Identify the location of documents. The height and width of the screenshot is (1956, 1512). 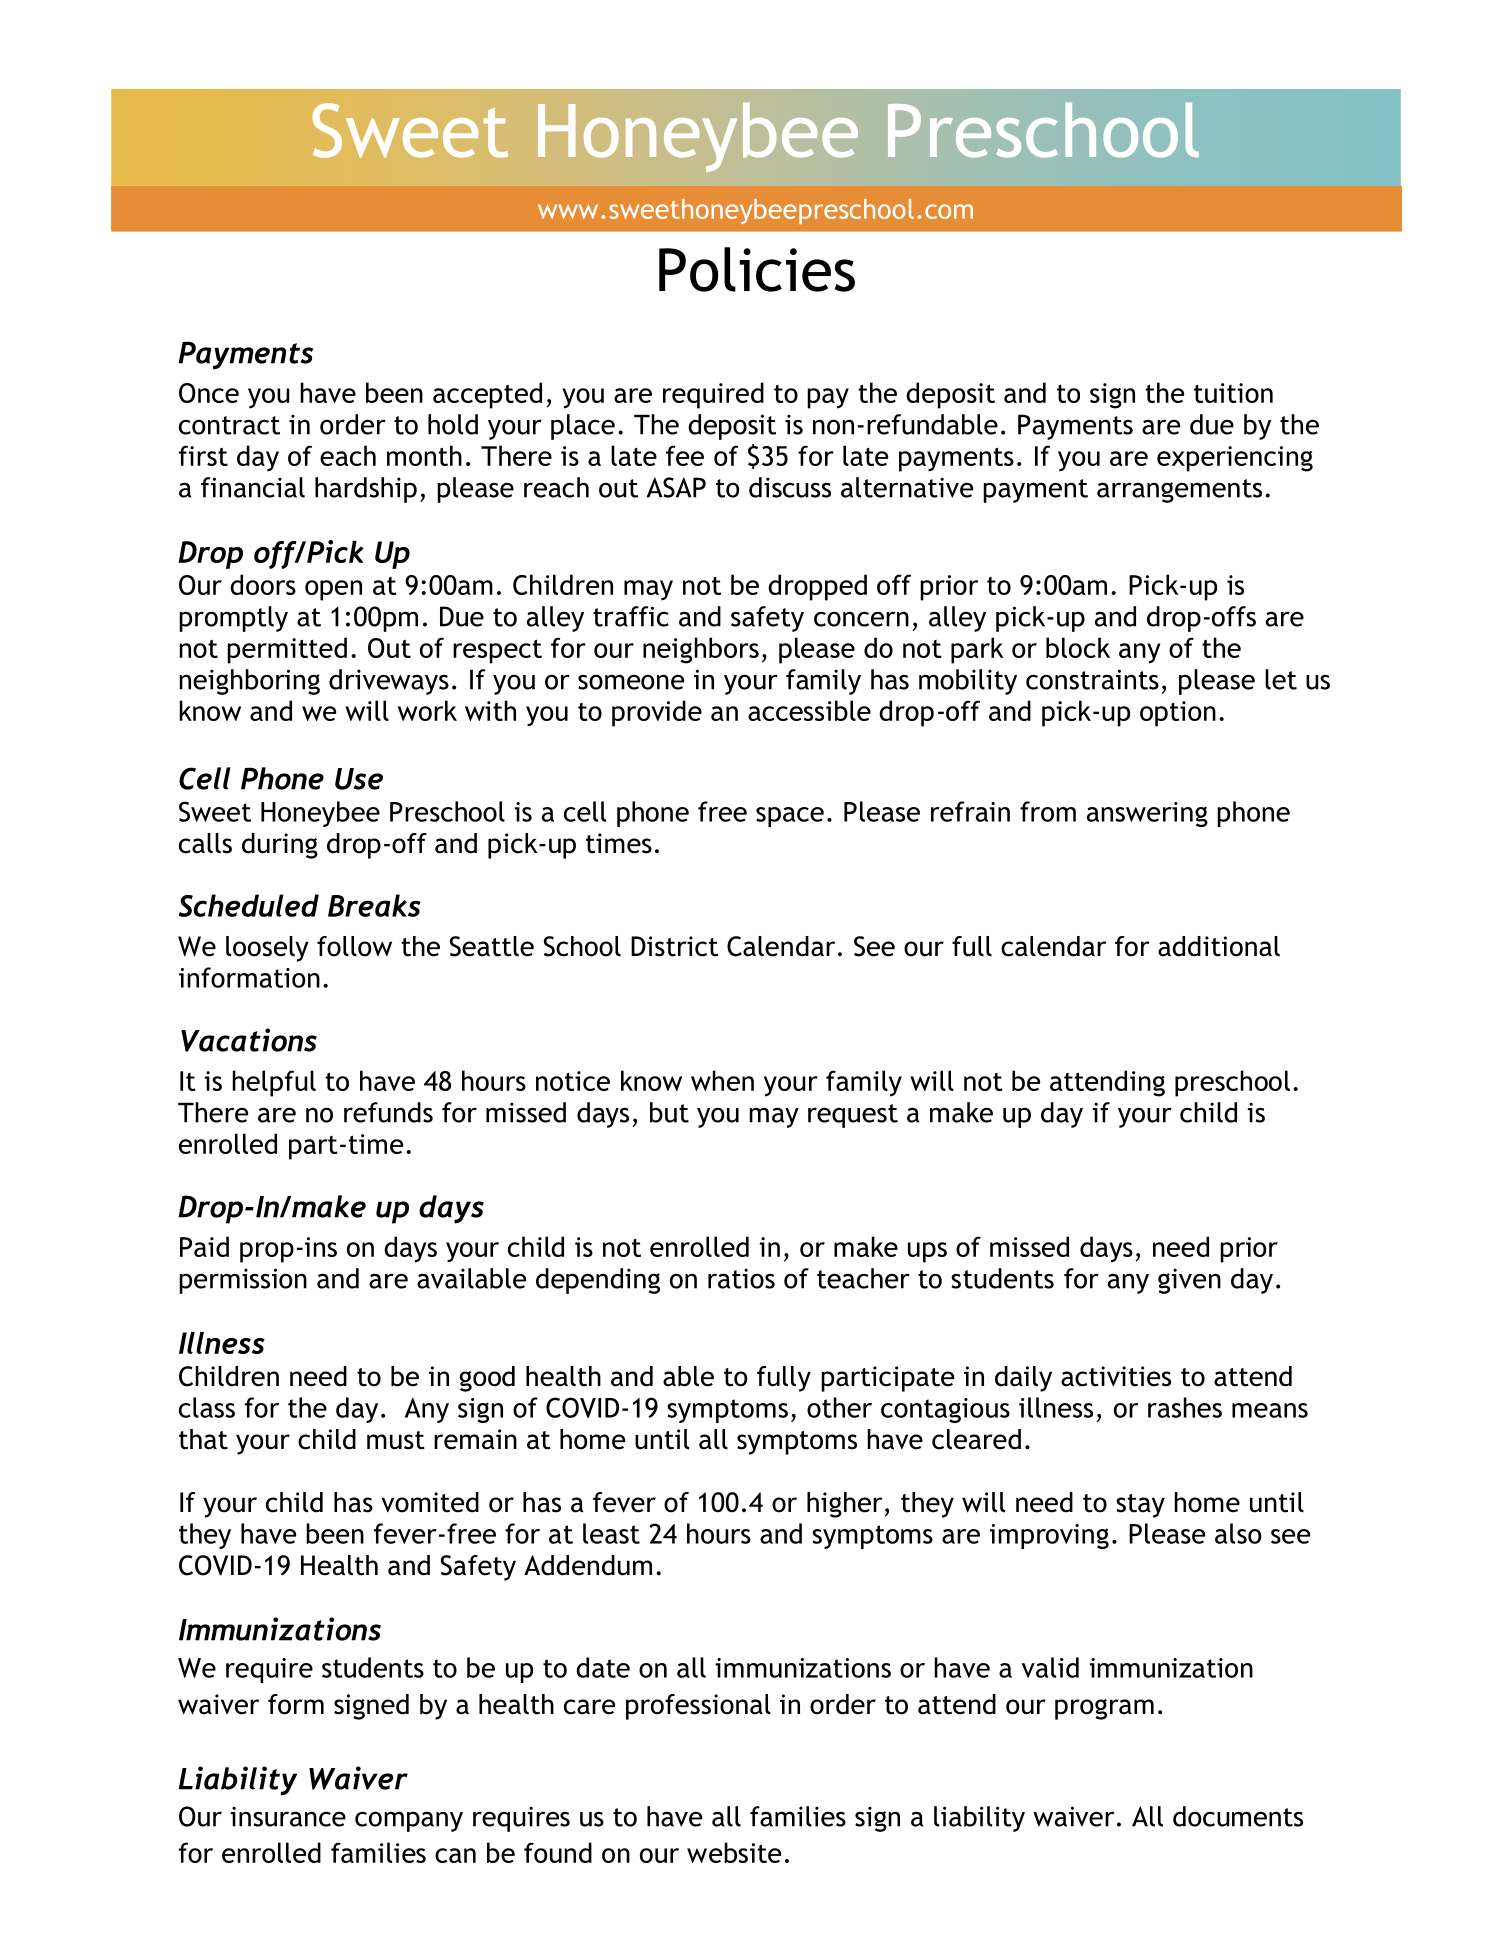
(1238, 1816).
